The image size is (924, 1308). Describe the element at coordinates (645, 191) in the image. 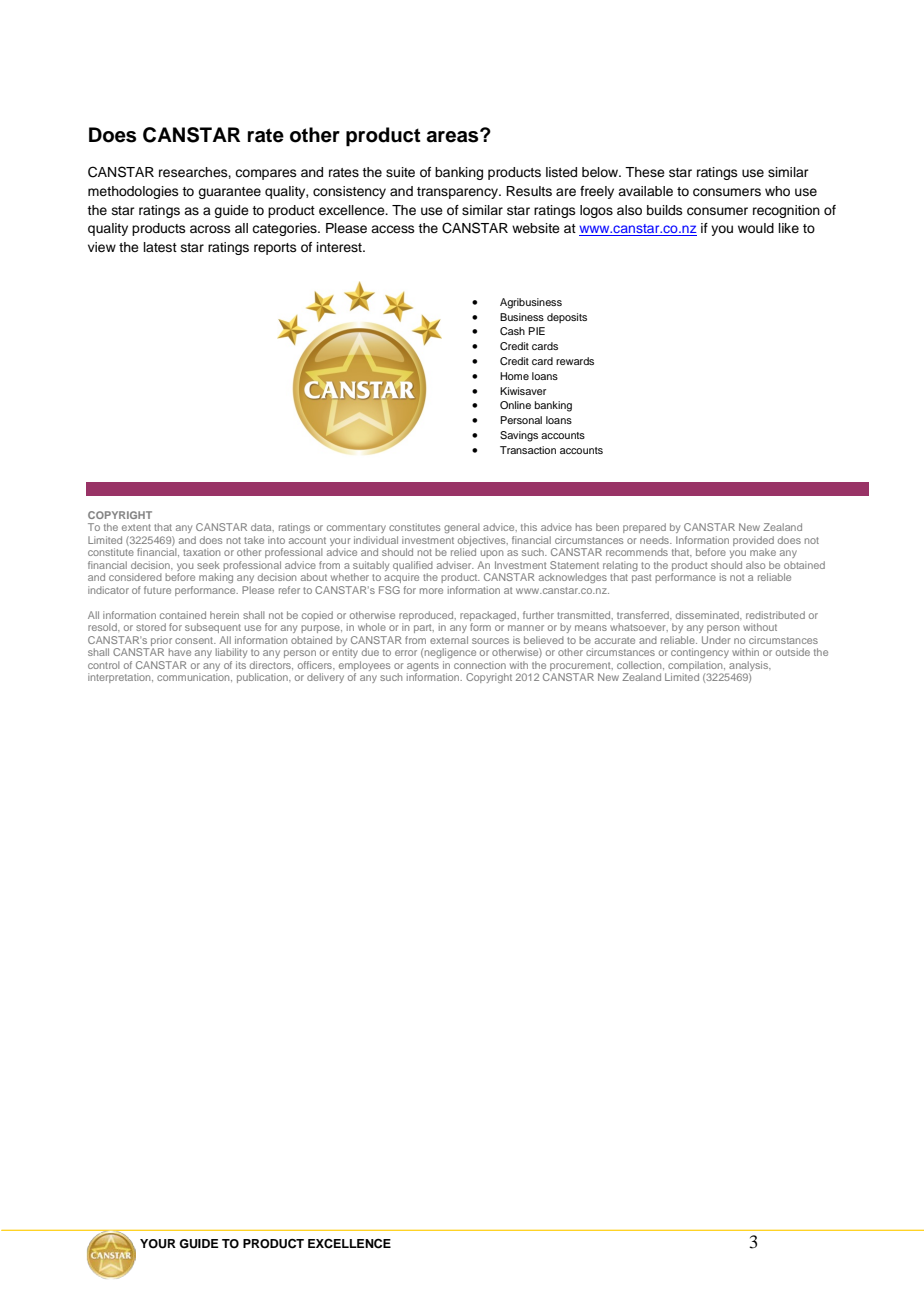

I see `available` at that location.
